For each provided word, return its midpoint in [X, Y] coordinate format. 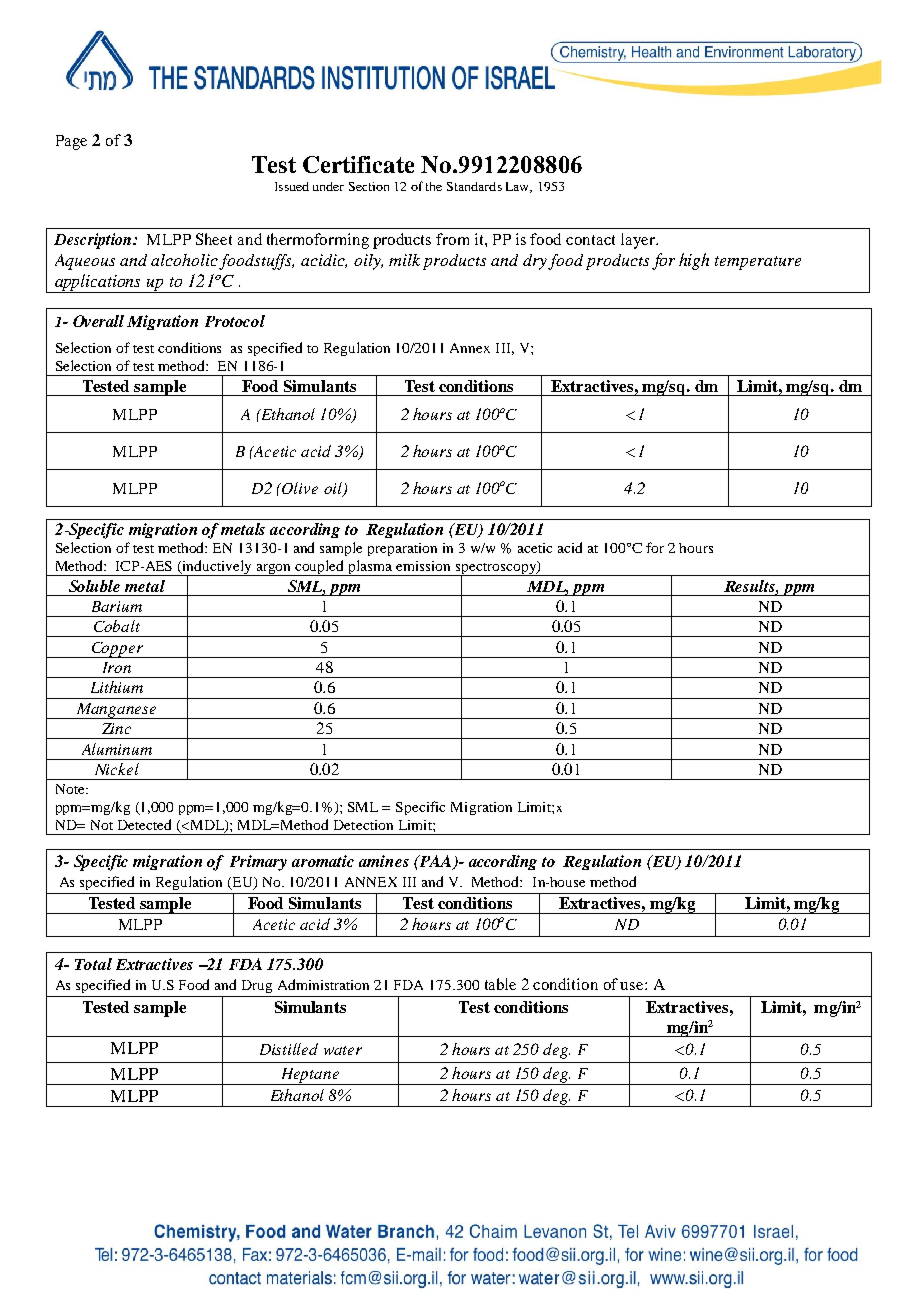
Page [71, 142]
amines [384, 861]
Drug [257, 986]
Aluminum [117, 749]
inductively [218, 568]
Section [369, 186]
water [343, 1050]
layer [639, 241]
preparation [402, 549]
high [694, 261]
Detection [363, 825]
